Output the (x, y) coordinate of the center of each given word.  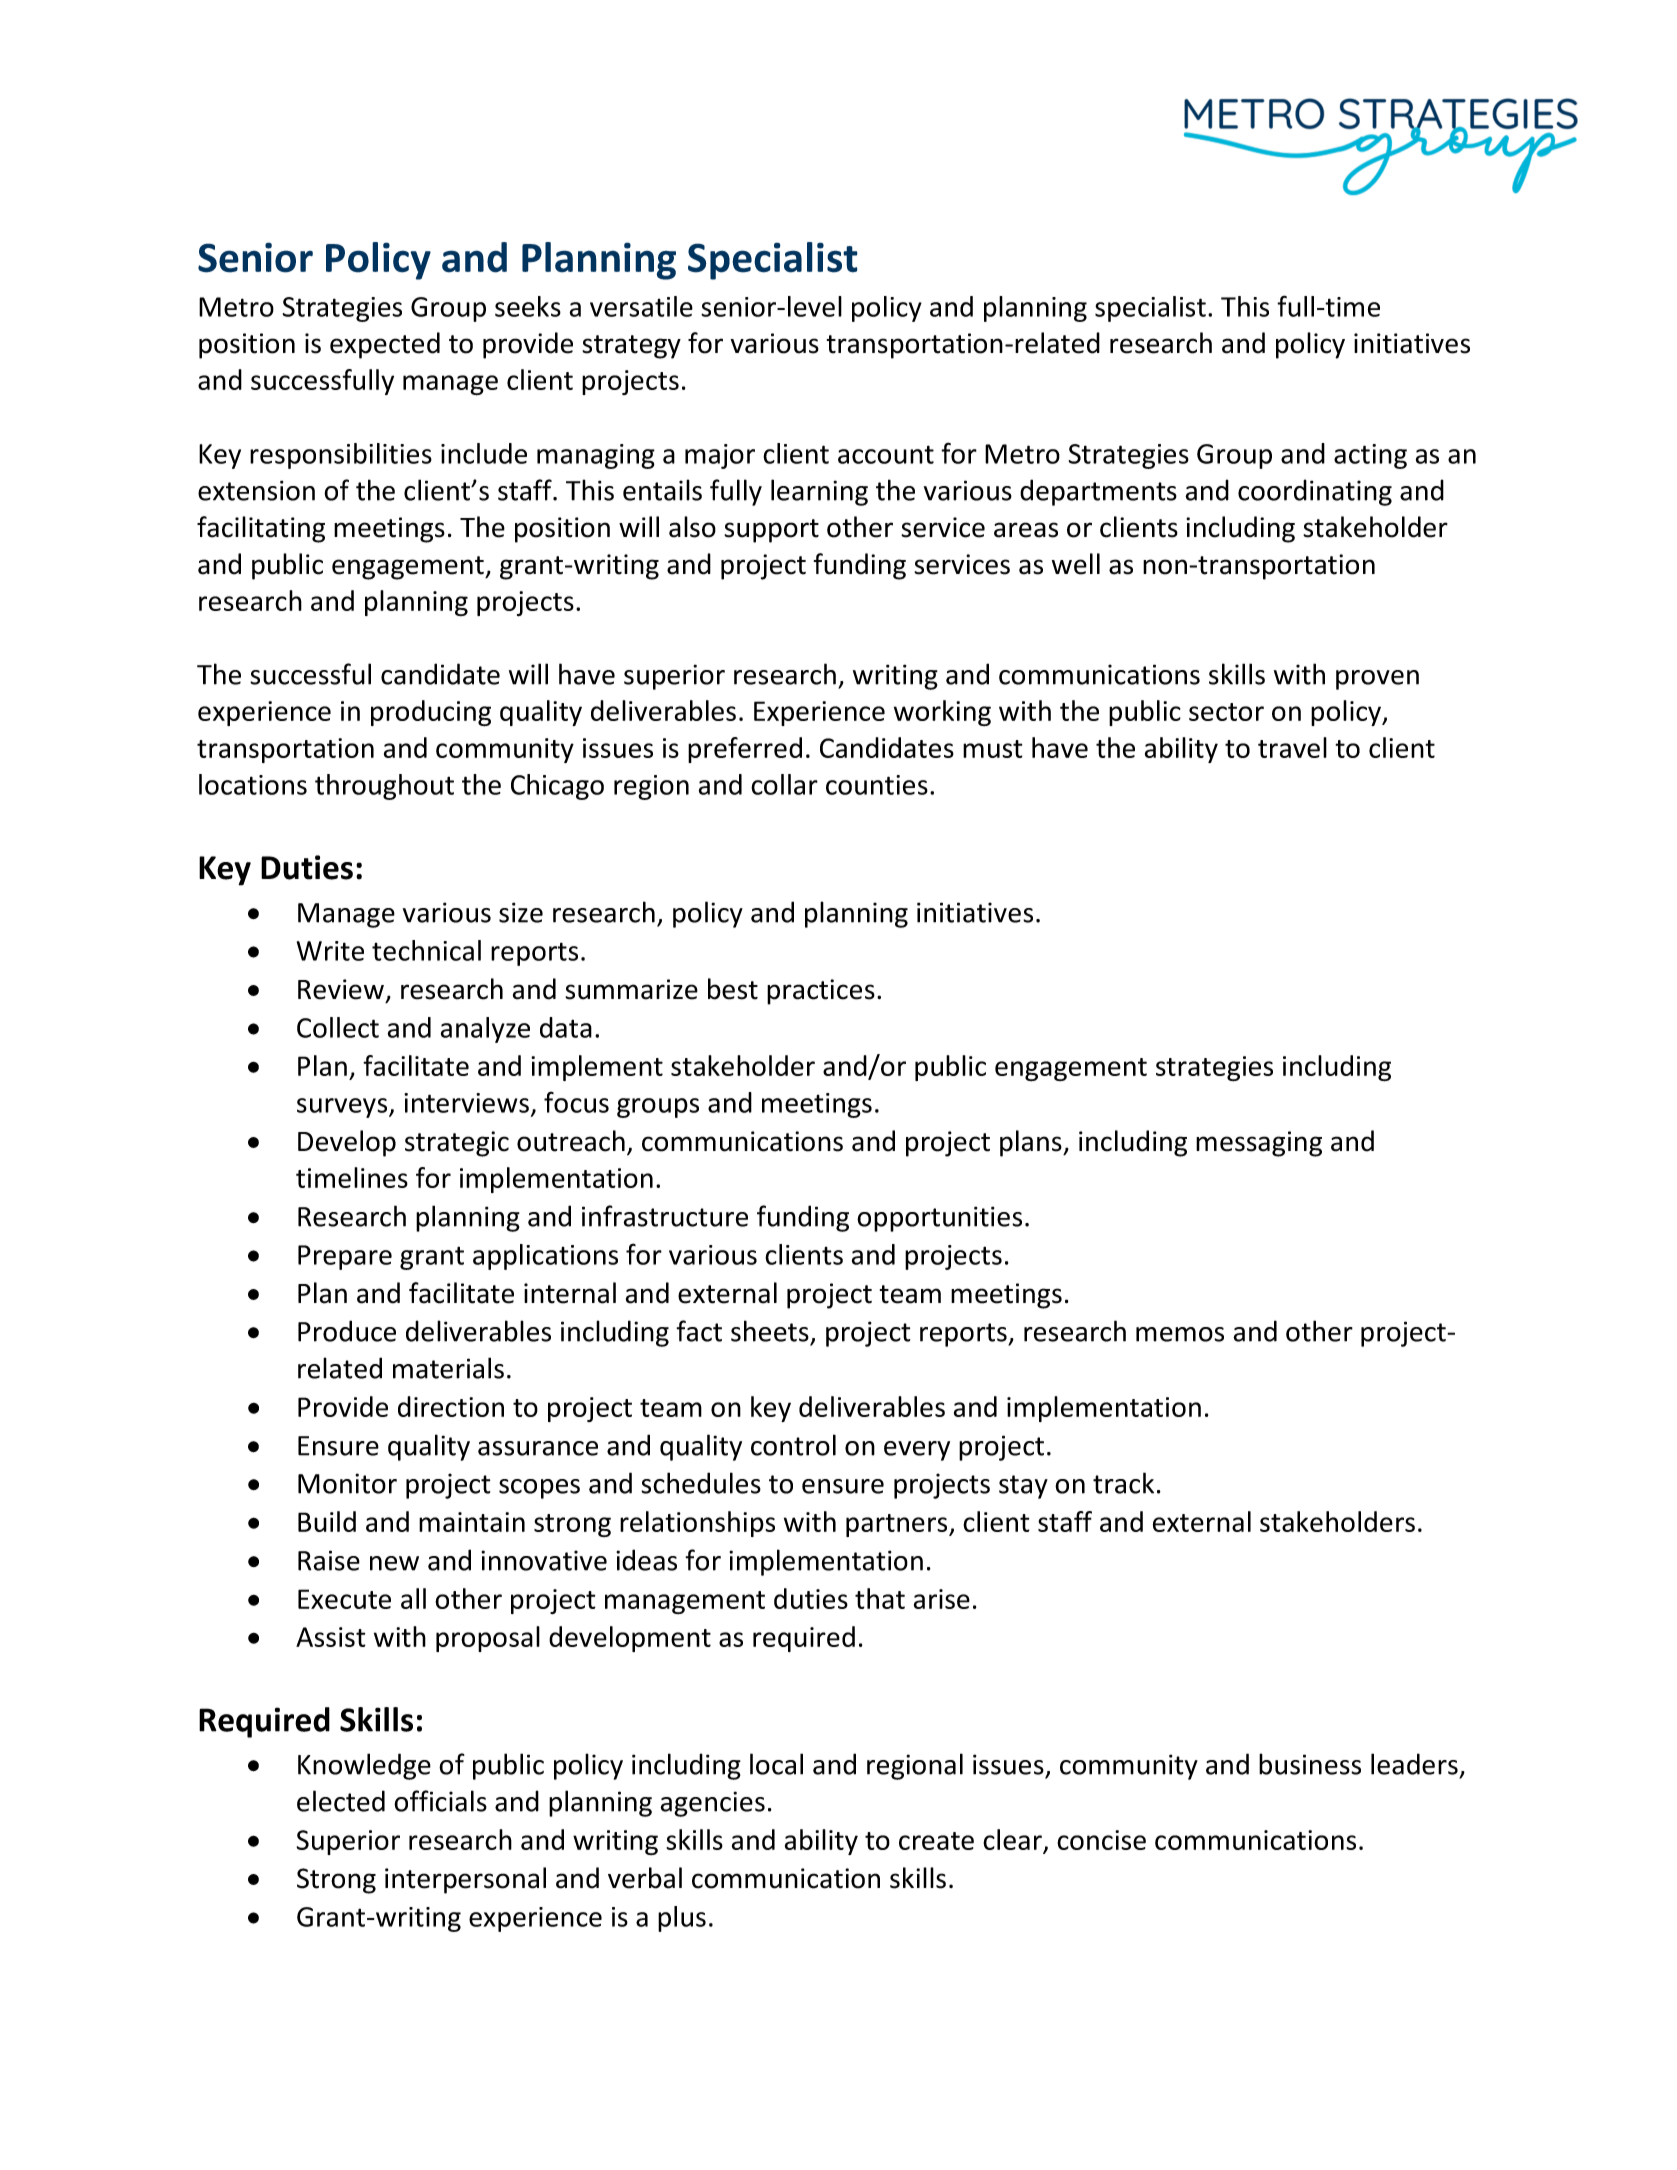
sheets (770, 1331)
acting (1370, 456)
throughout (384, 787)
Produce (347, 1331)
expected (385, 345)
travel (1292, 747)
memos (1180, 1334)
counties (877, 785)
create (936, 1841)
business (1310, 1764)
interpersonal (465, 1880)
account (886, 454)
